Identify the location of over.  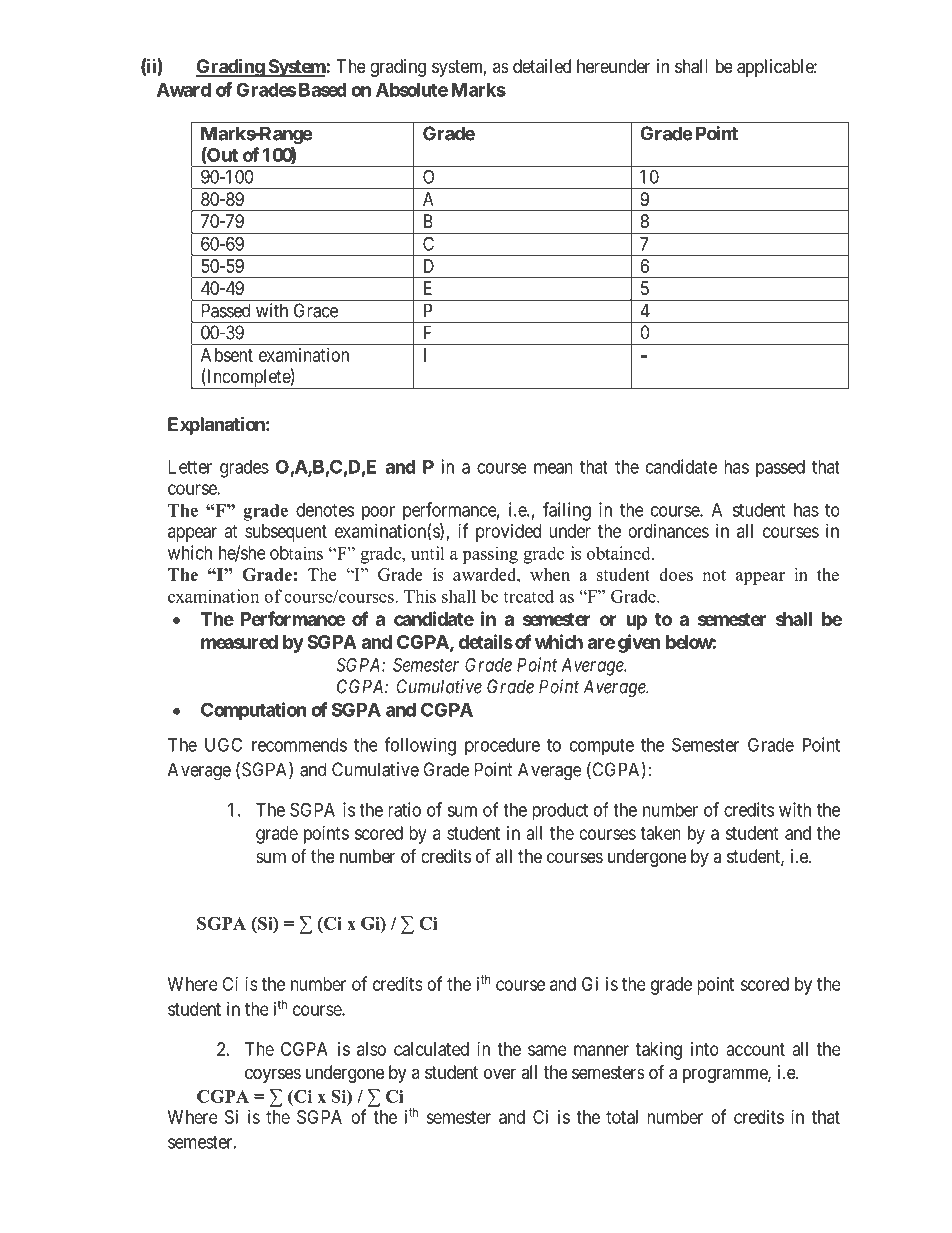
(500, 1073).
